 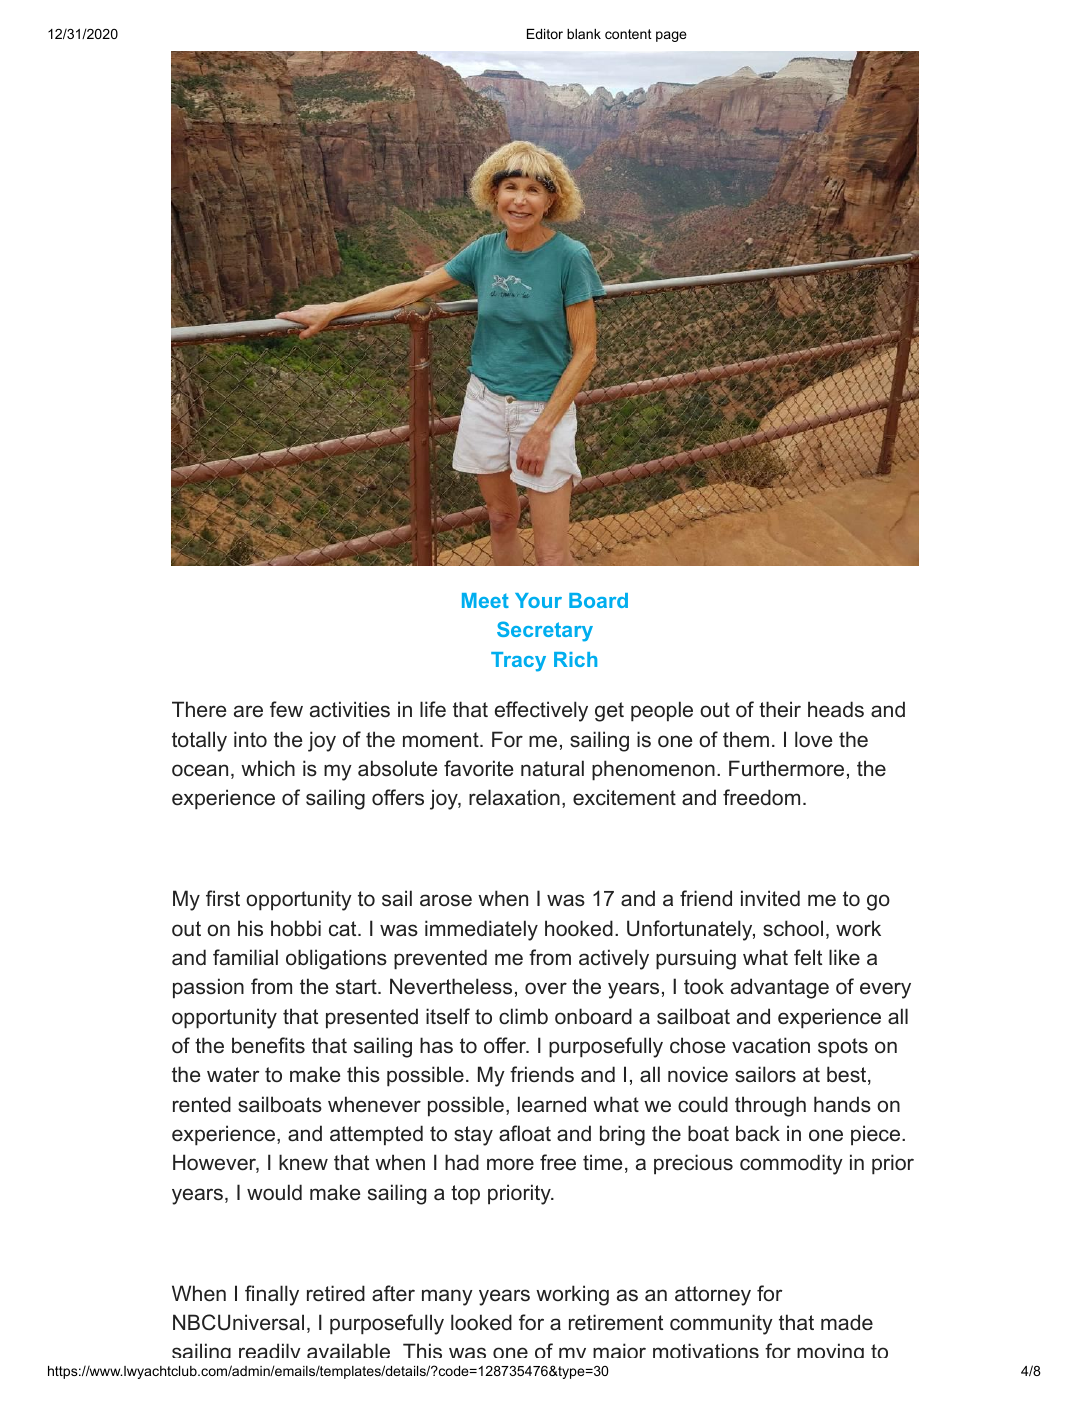 I want to click on made, so click(x=847, y=1322).
